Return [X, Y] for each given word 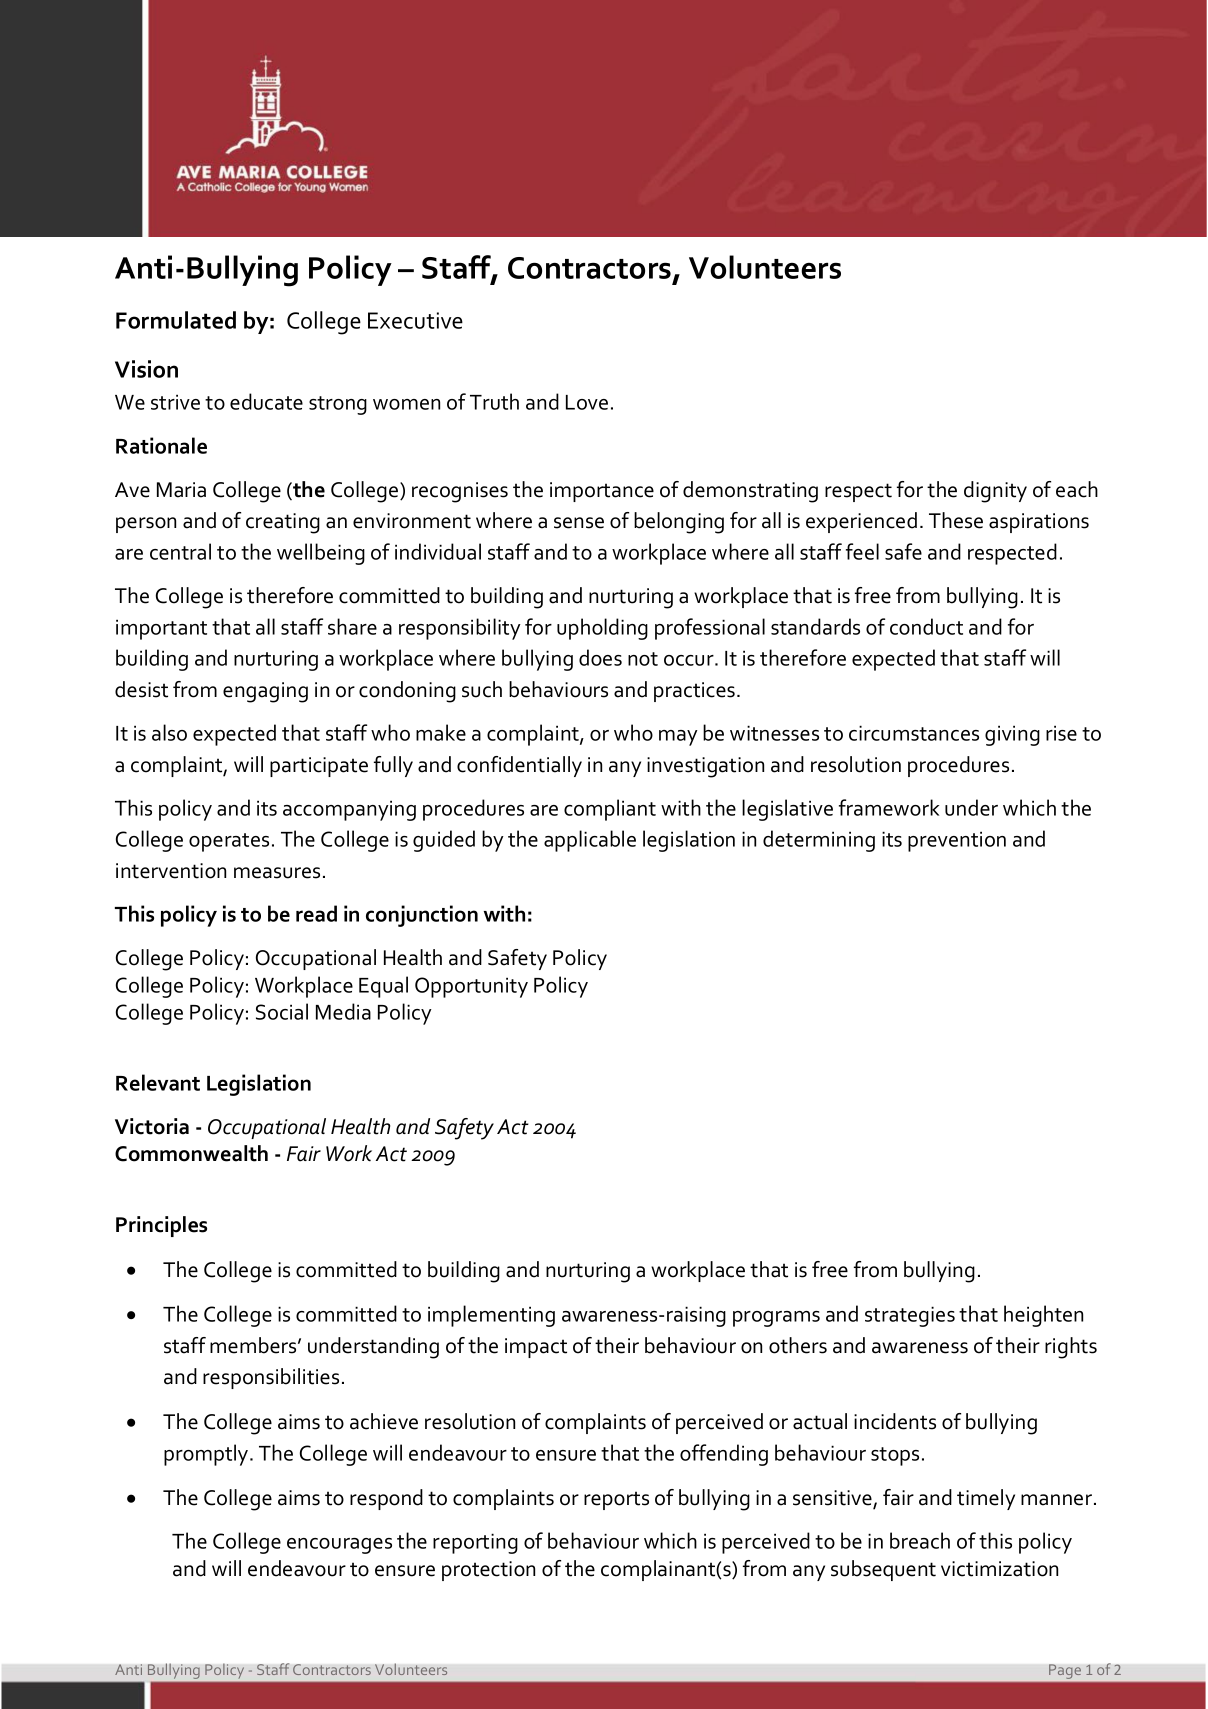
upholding [602, 629]
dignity [995, 492]
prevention [957, 841]
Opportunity [471, 987]
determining [819, 841]
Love [587, 402]
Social [282, 1011]
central [180, 551]
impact [536, 1348]
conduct [926, 626]
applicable [590, 841]
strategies [910, 1316]
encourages [339, 1546]
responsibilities [271, 1378]
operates [229, 842]
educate [266, 401]
